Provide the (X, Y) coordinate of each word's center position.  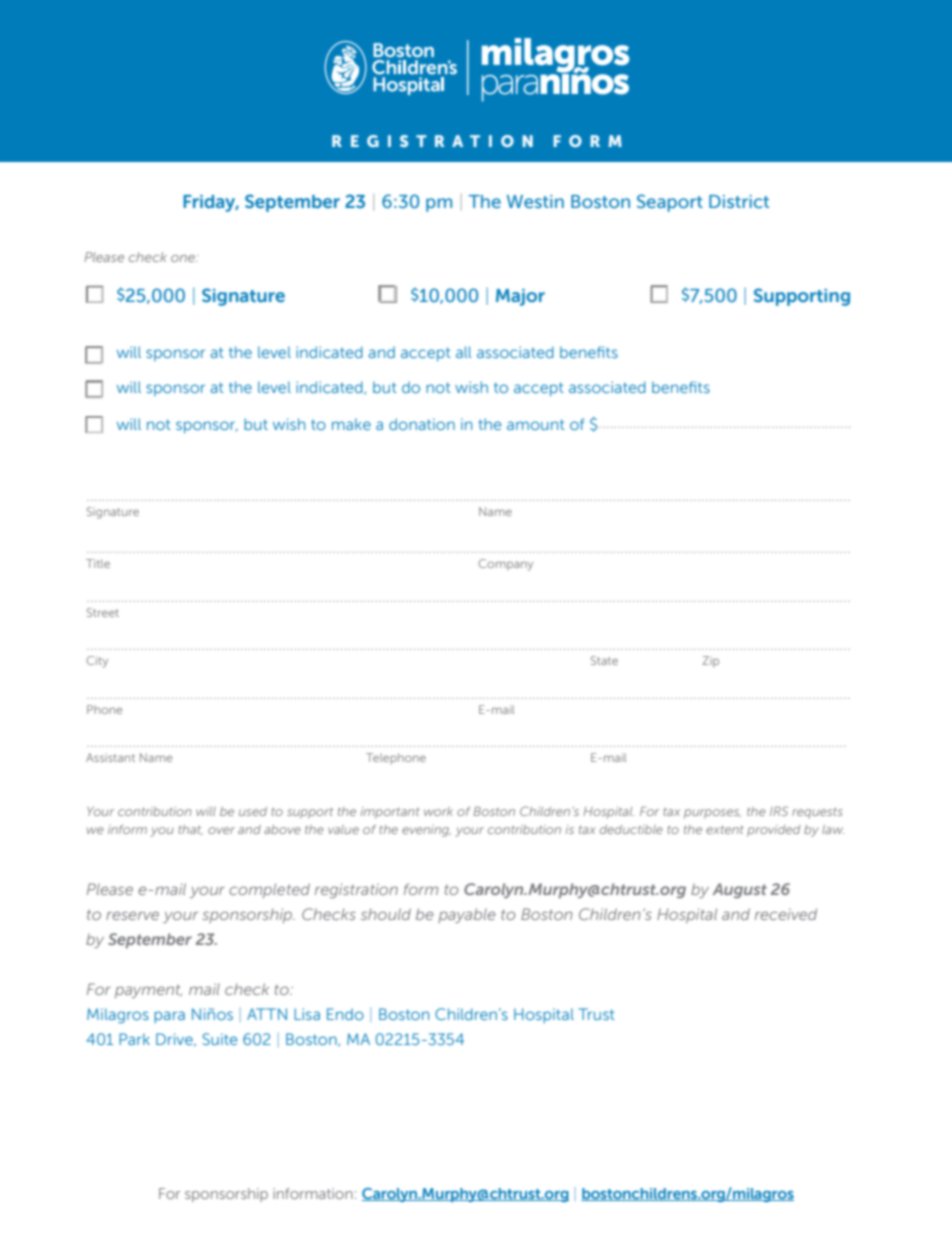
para (169, 1017)
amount (536, 424)
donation (422, 424)
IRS (779, 811)
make (351, 424)
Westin (535, 201)
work (438, 811)
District (739, 201)
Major (520, 297)
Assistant (110, 757)
